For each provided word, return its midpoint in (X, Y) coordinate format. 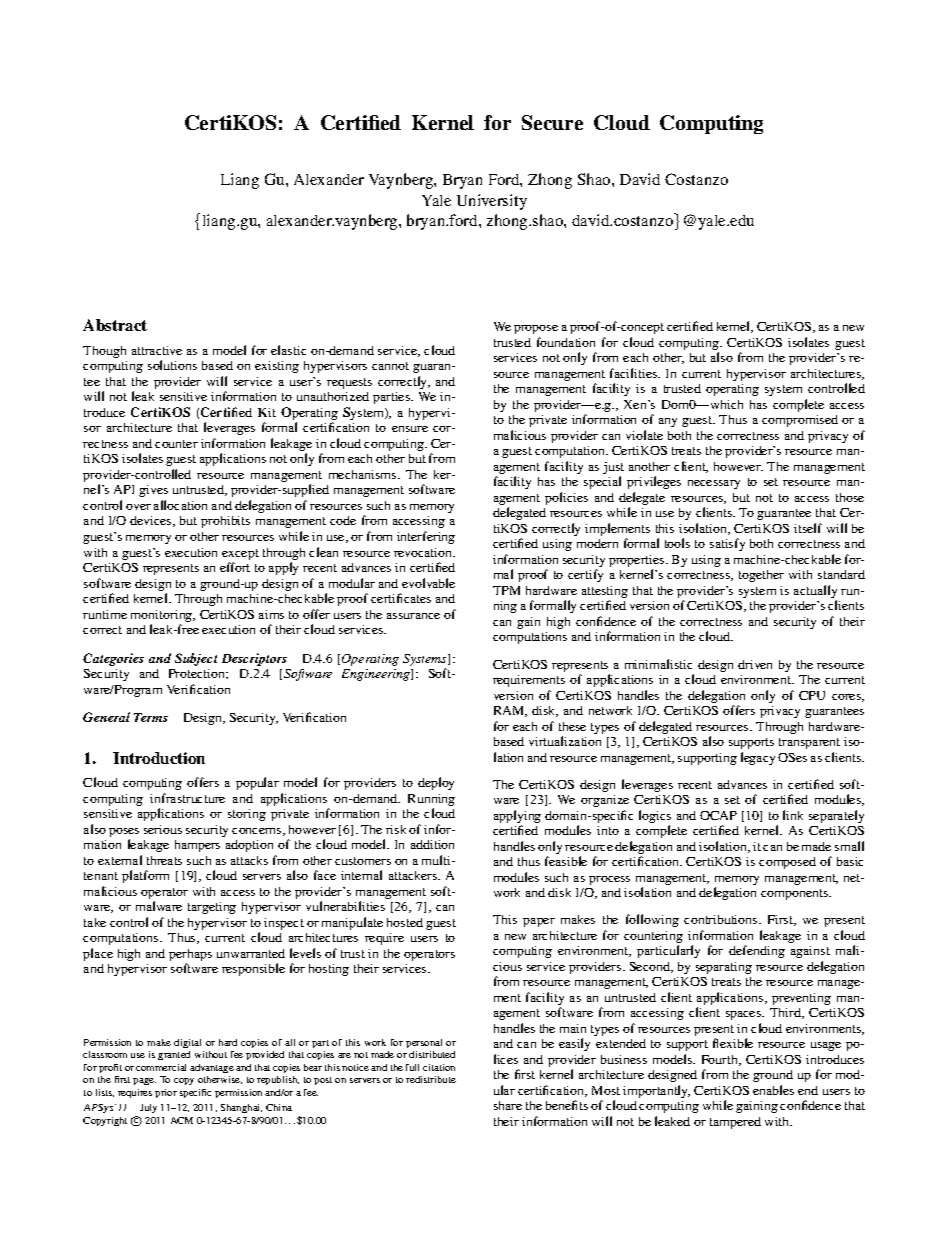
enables (773, 1090)
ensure (410, 429)
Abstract (115, 325)
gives (153, 491)
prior (166, 1093)
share (508, 1105)
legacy (758, 758)
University (492, 202)
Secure (552, 122)
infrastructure (187, 798)
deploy (436, 783)
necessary (714, 484)
